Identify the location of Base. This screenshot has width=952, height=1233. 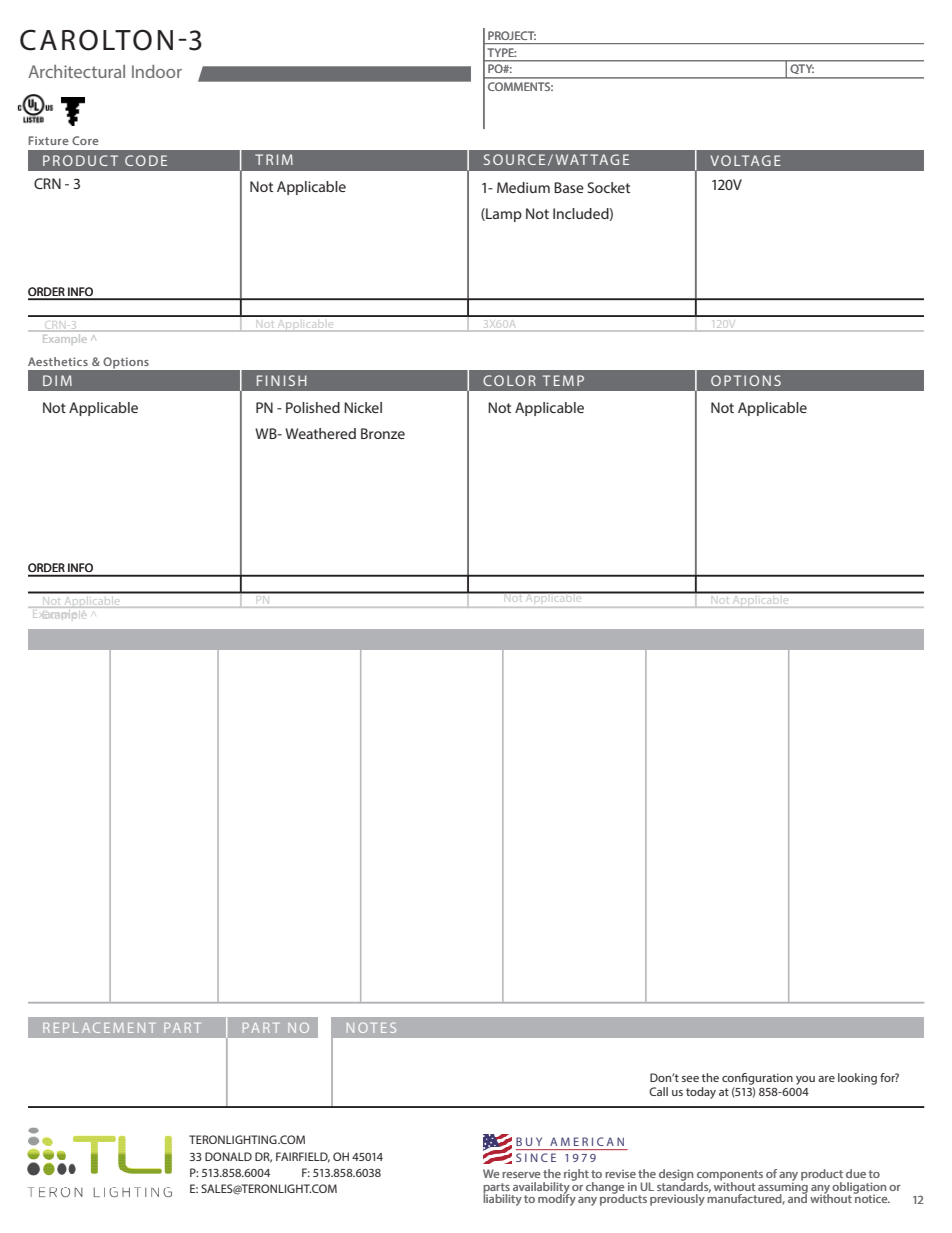
(569, 187).
